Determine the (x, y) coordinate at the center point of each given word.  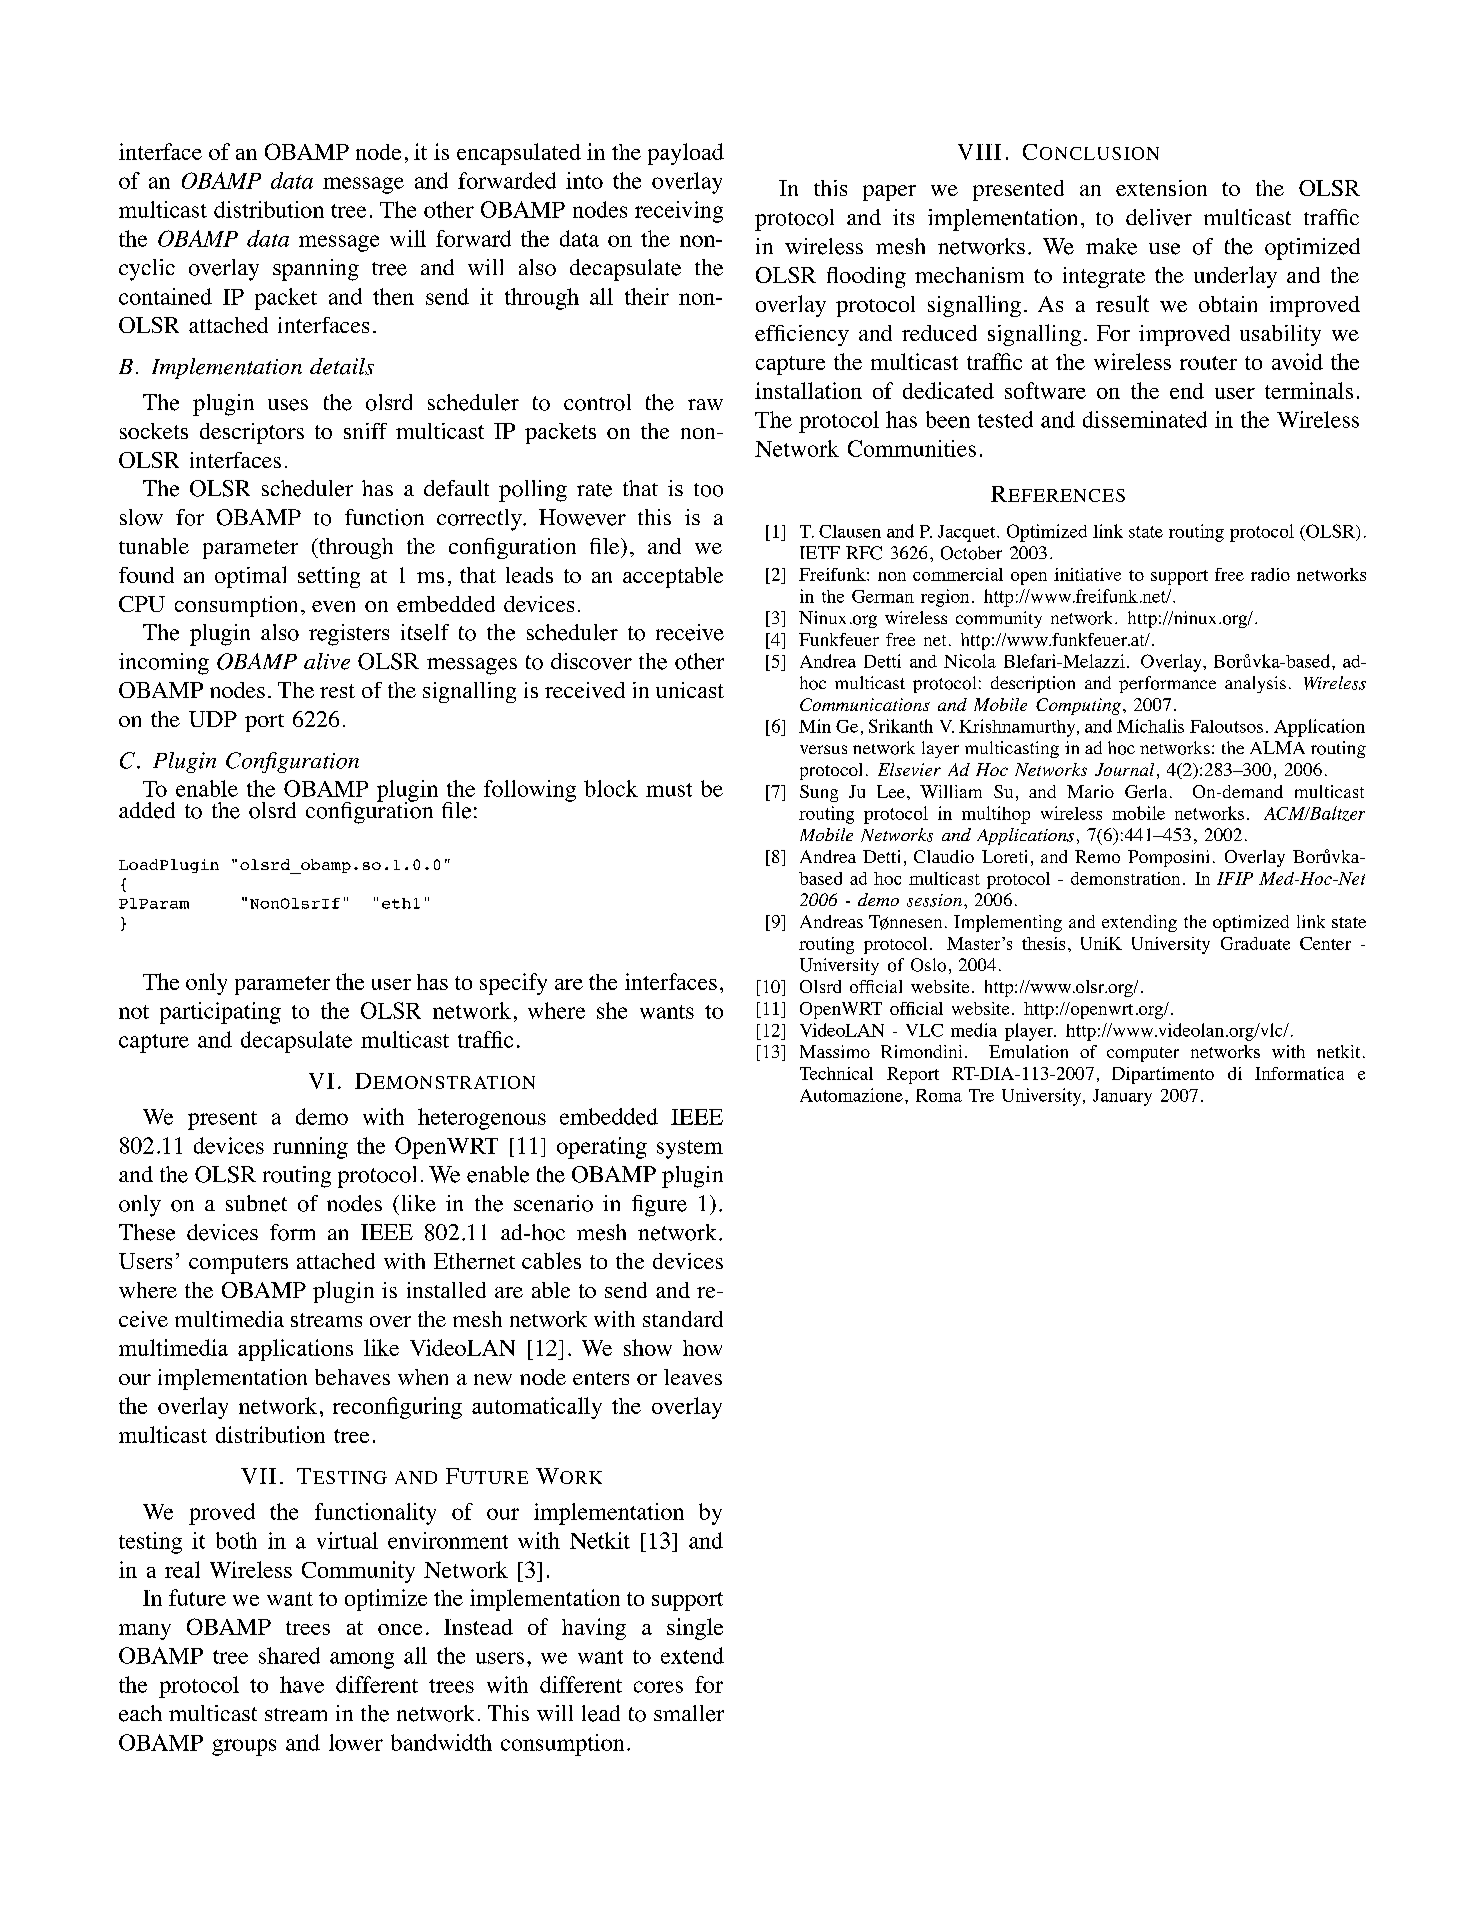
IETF (820, 552)
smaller (689, 1713)
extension (1161, 188)
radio (1270, 574)
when (423, 1377)
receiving (679, 212)
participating (220, 1013)
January (1122, 1097)
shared (289, 1655)
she (612, 1010)
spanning (316, 270)
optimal (250, 577)
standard (683, 1319)
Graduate (1255, 943)
